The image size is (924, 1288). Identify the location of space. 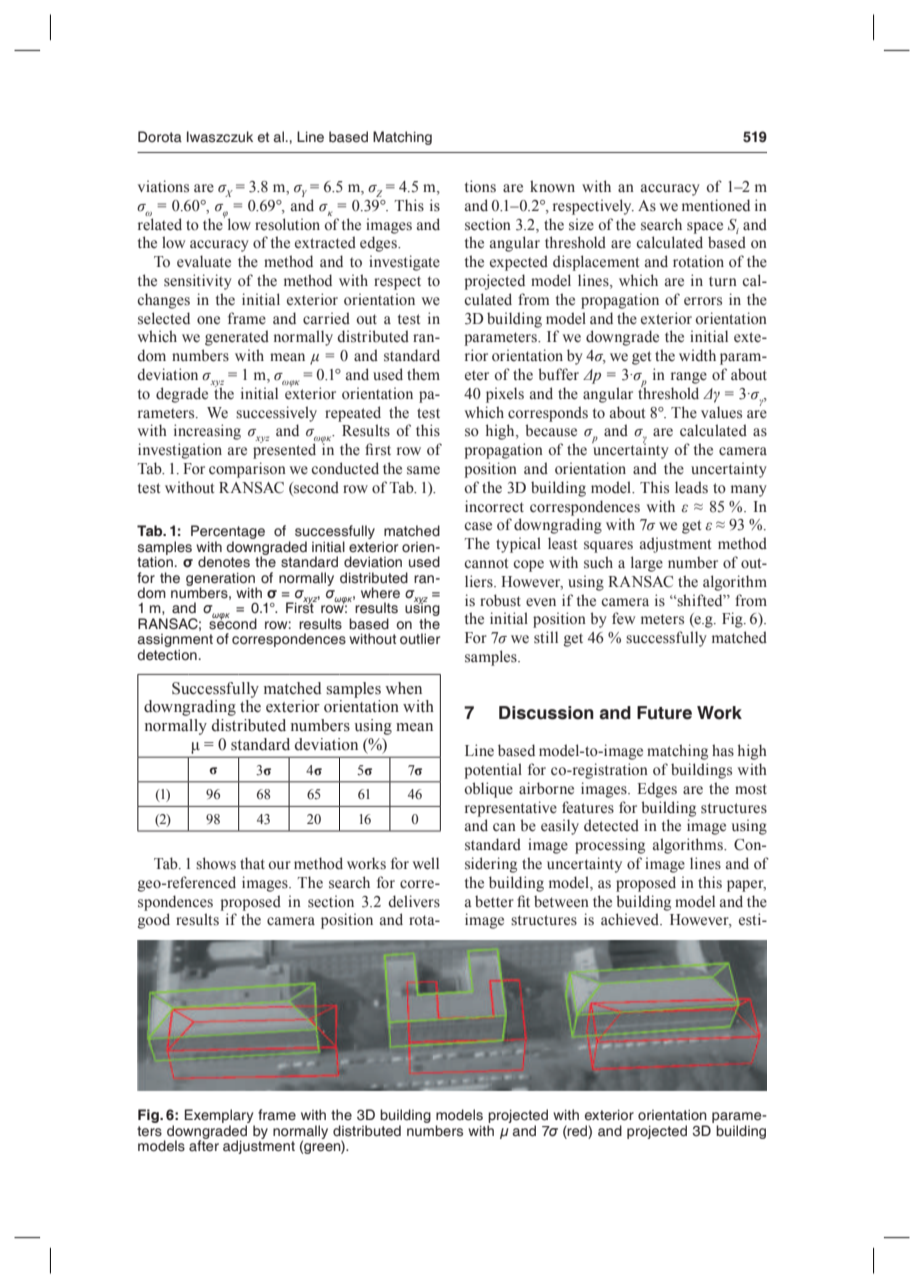
(705, 228).
